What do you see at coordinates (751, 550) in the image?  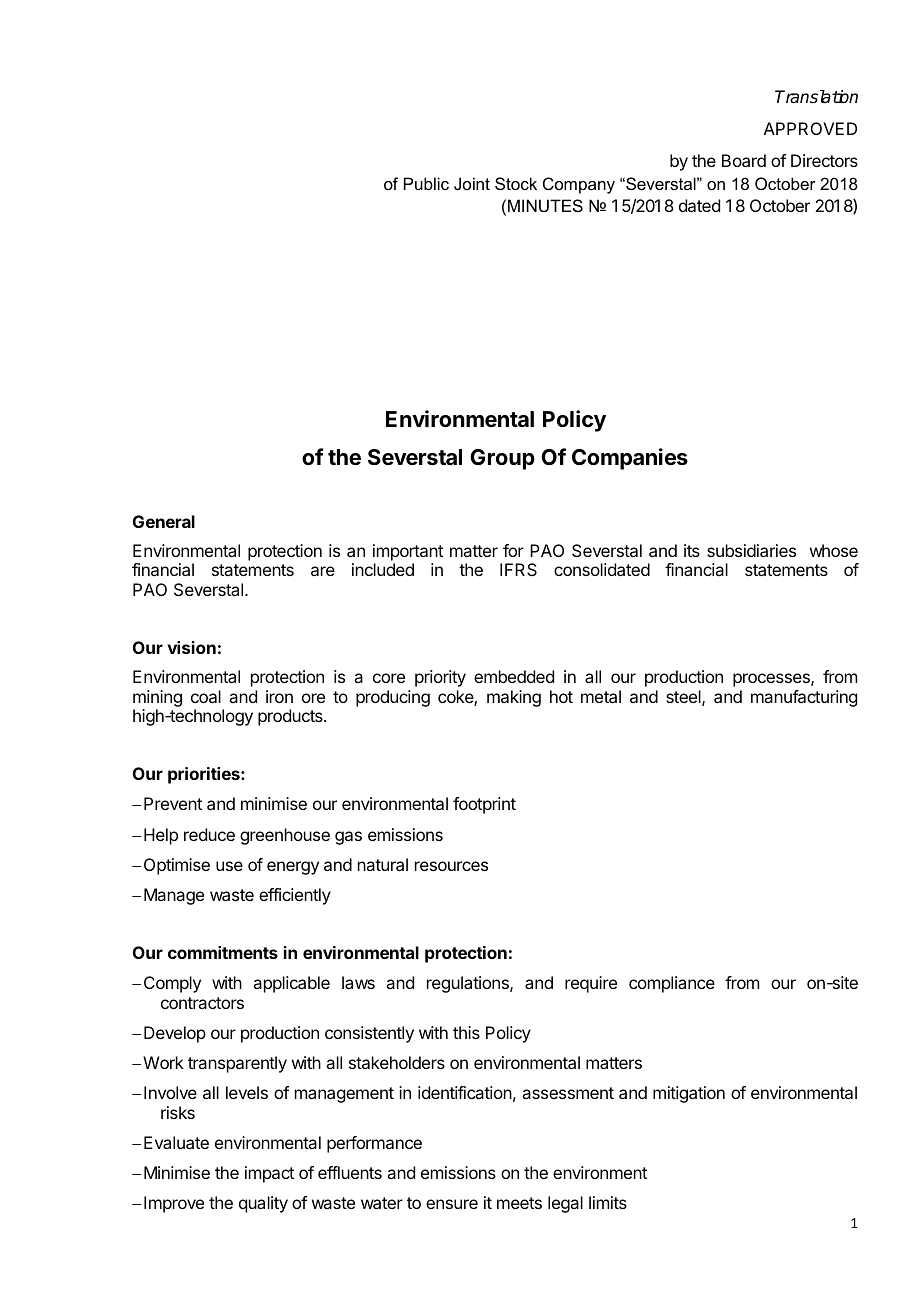 I see `subsidiaries` at bounding box center [751, 550].
